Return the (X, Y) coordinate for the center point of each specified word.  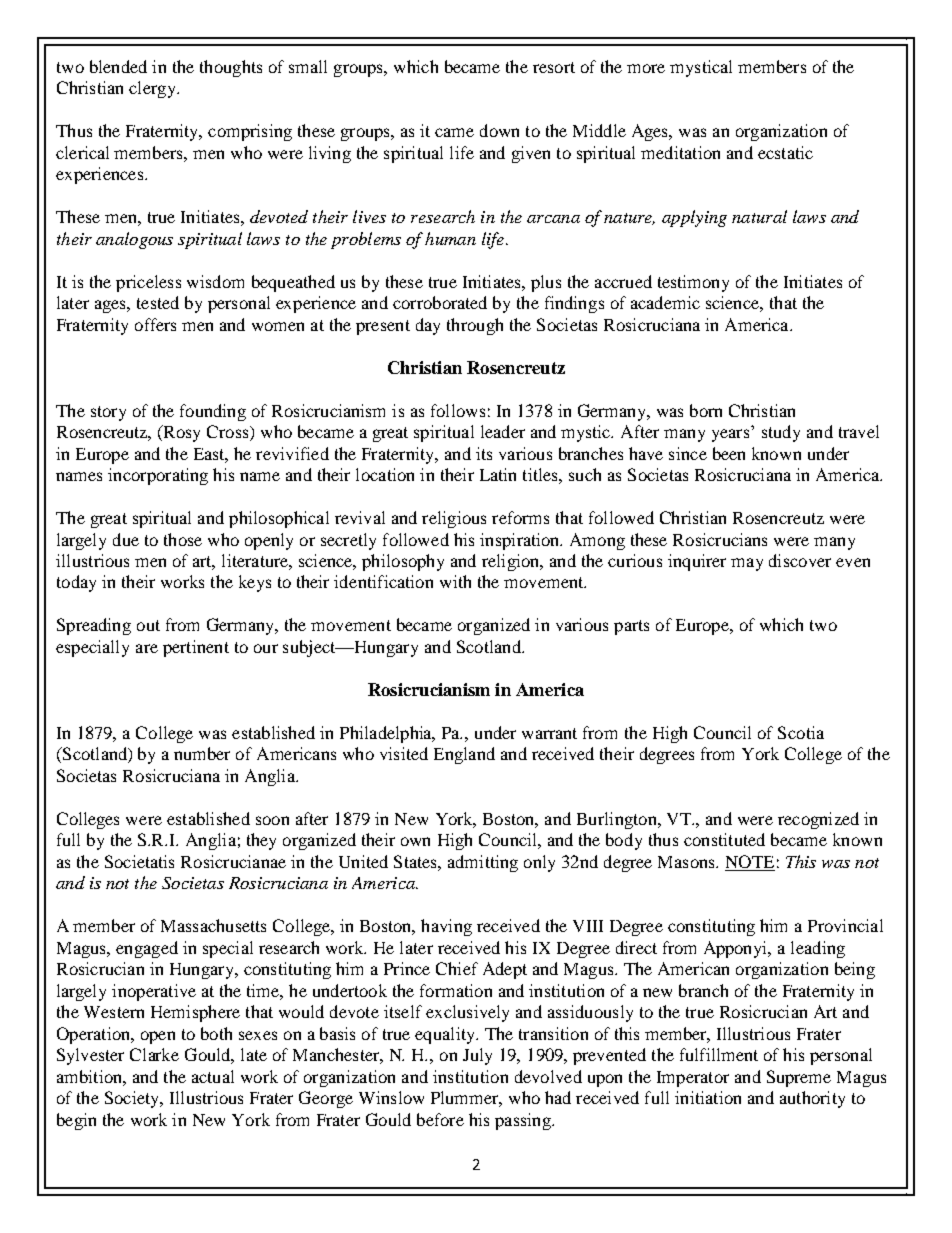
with (455, 581)
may (747, 564)
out (148, 625)
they (261, 841)
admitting (483, 863)
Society (133, 1099)
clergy (153, 89)
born (706, 410)
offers (155, 324)
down (499, 130)
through (475, 326)
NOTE (750, 861)
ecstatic (785, 152)
